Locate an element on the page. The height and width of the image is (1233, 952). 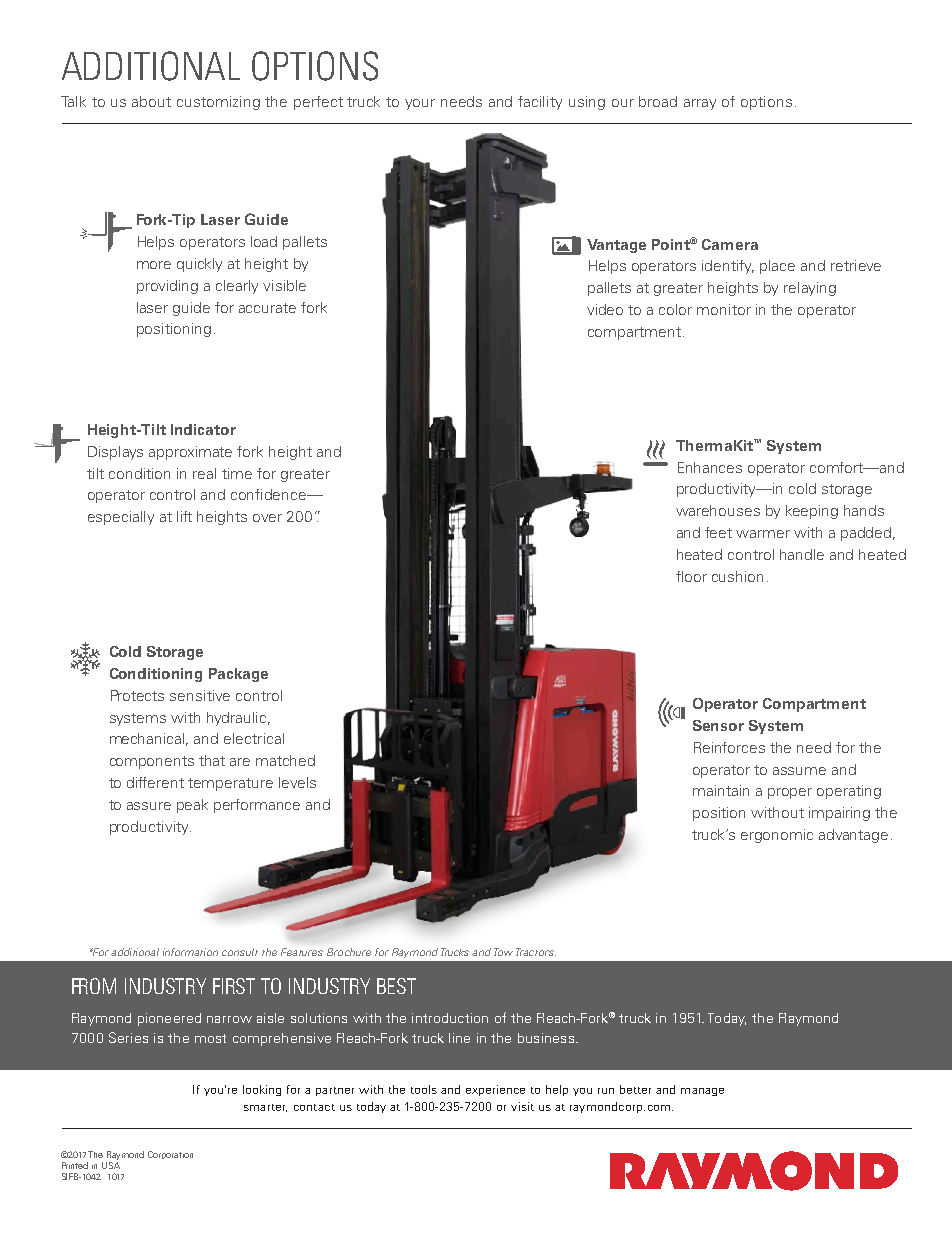
Corporation is located at coordinates (170, 1155).
